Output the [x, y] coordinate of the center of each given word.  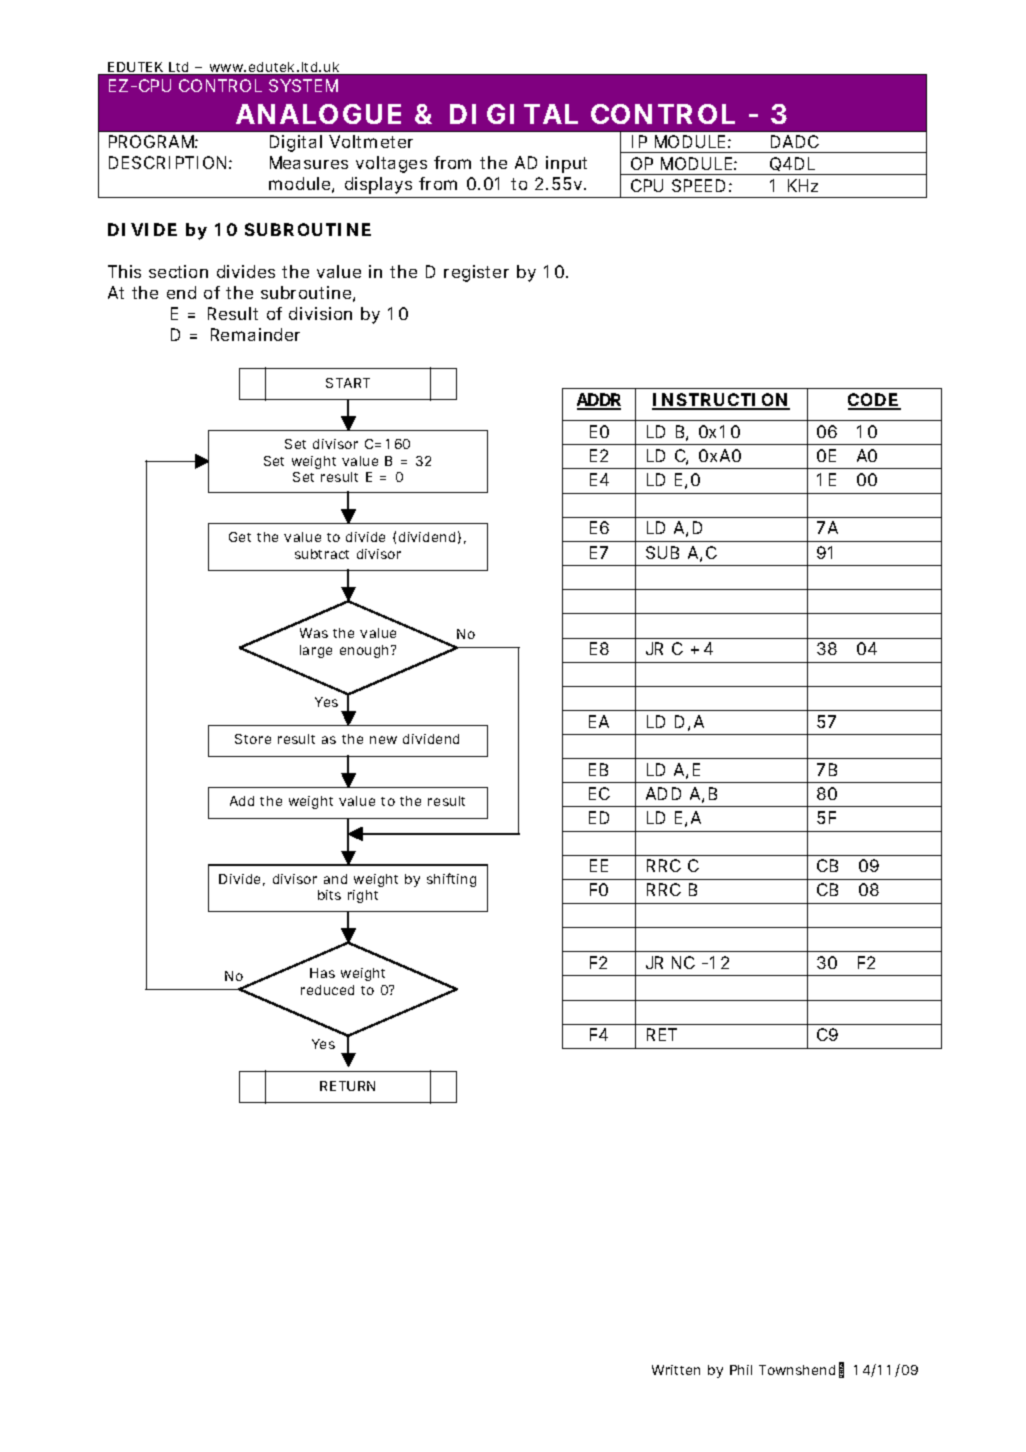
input [566, 164]
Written [676, 1370]
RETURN [347, 1086]
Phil [741, 1370]
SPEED [698, 185]
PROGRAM [153, 141]
